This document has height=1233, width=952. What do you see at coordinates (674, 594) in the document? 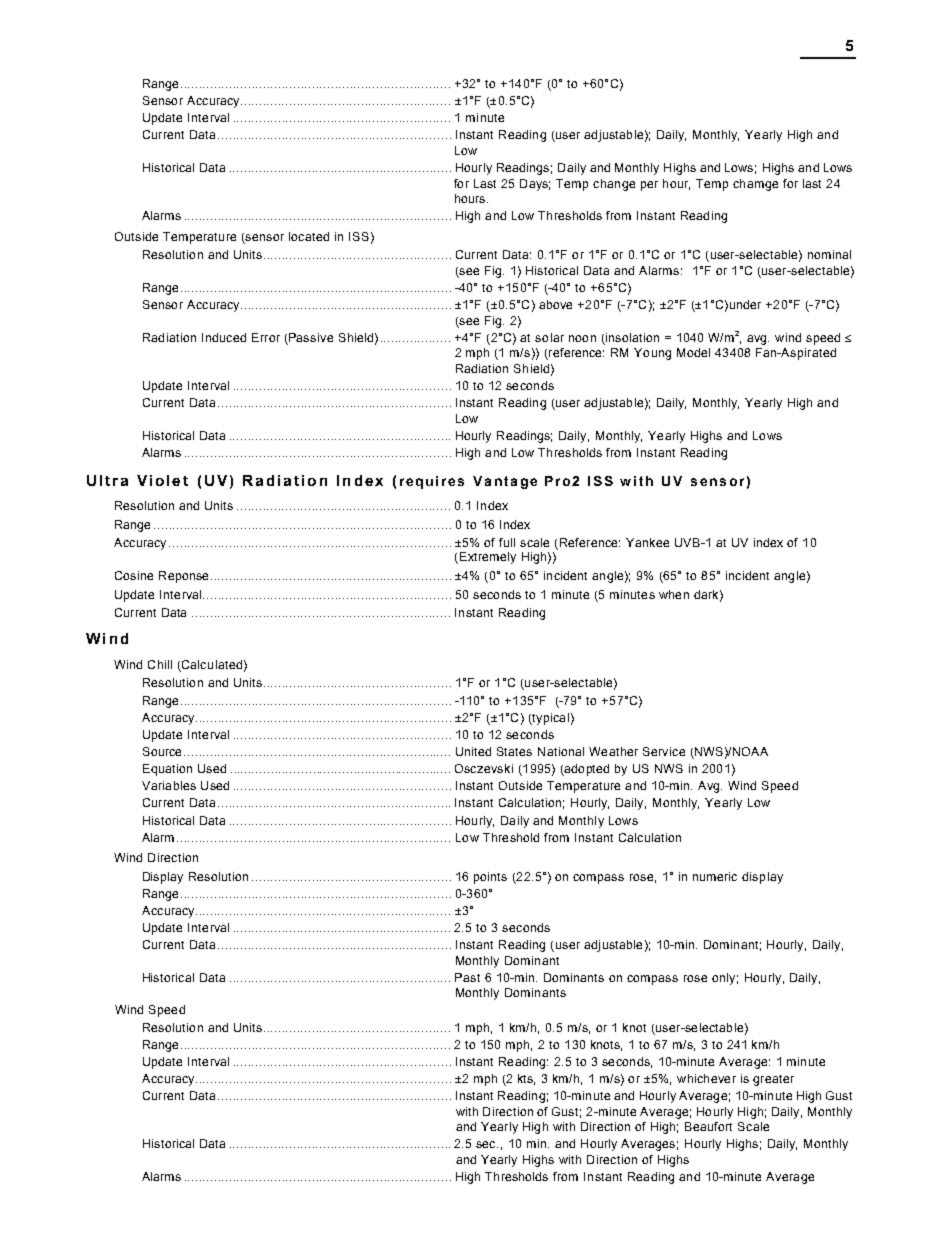
I see `when` at bounding box center [674, 594].
